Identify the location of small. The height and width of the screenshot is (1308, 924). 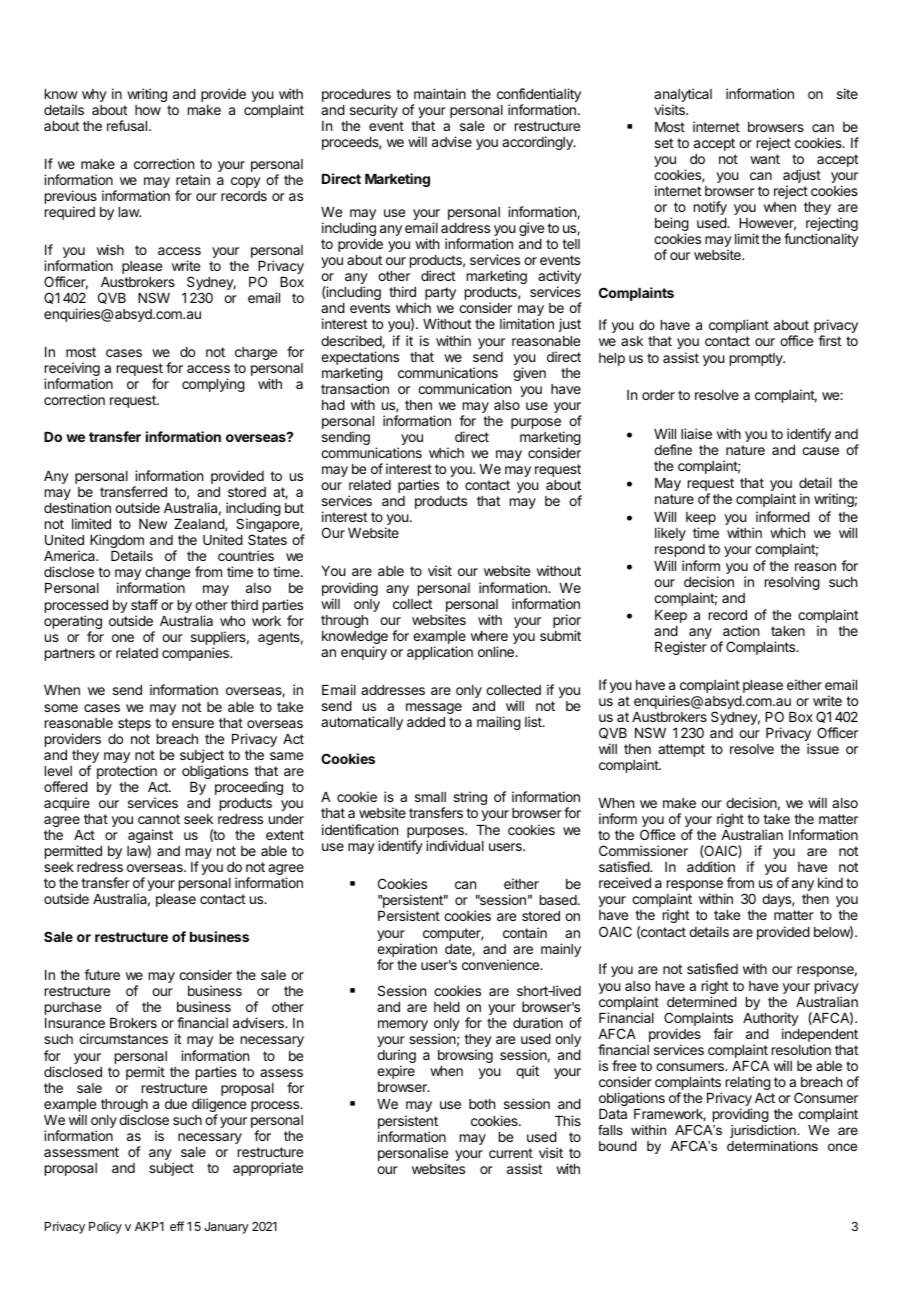
(430, 797).
